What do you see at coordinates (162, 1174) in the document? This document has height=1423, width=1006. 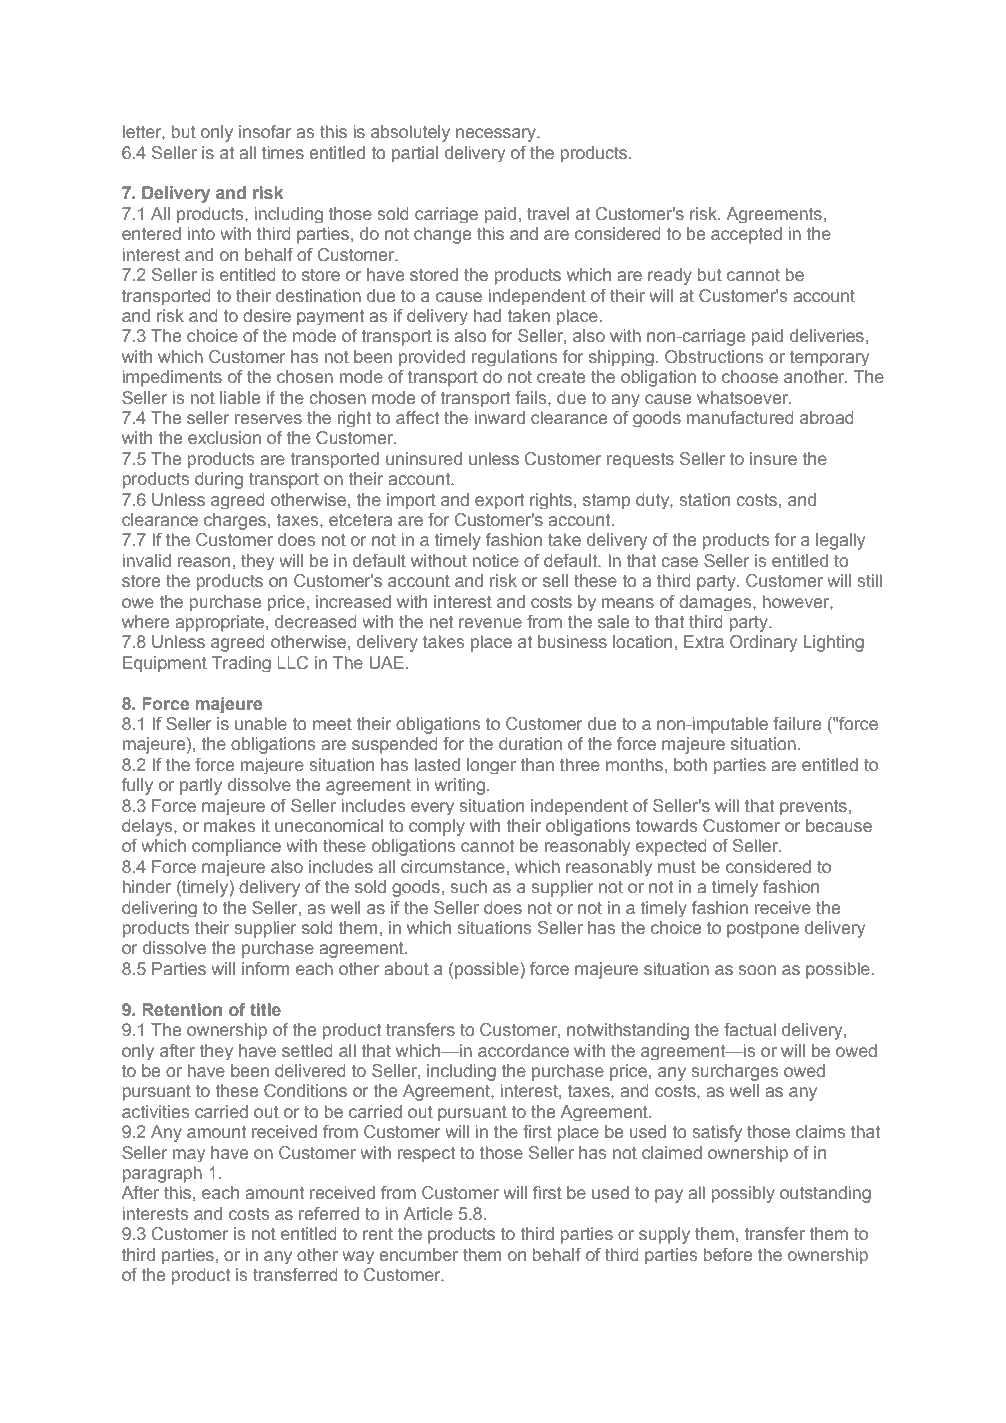 I see `paragraph` at bounding box center [162, 1174].
